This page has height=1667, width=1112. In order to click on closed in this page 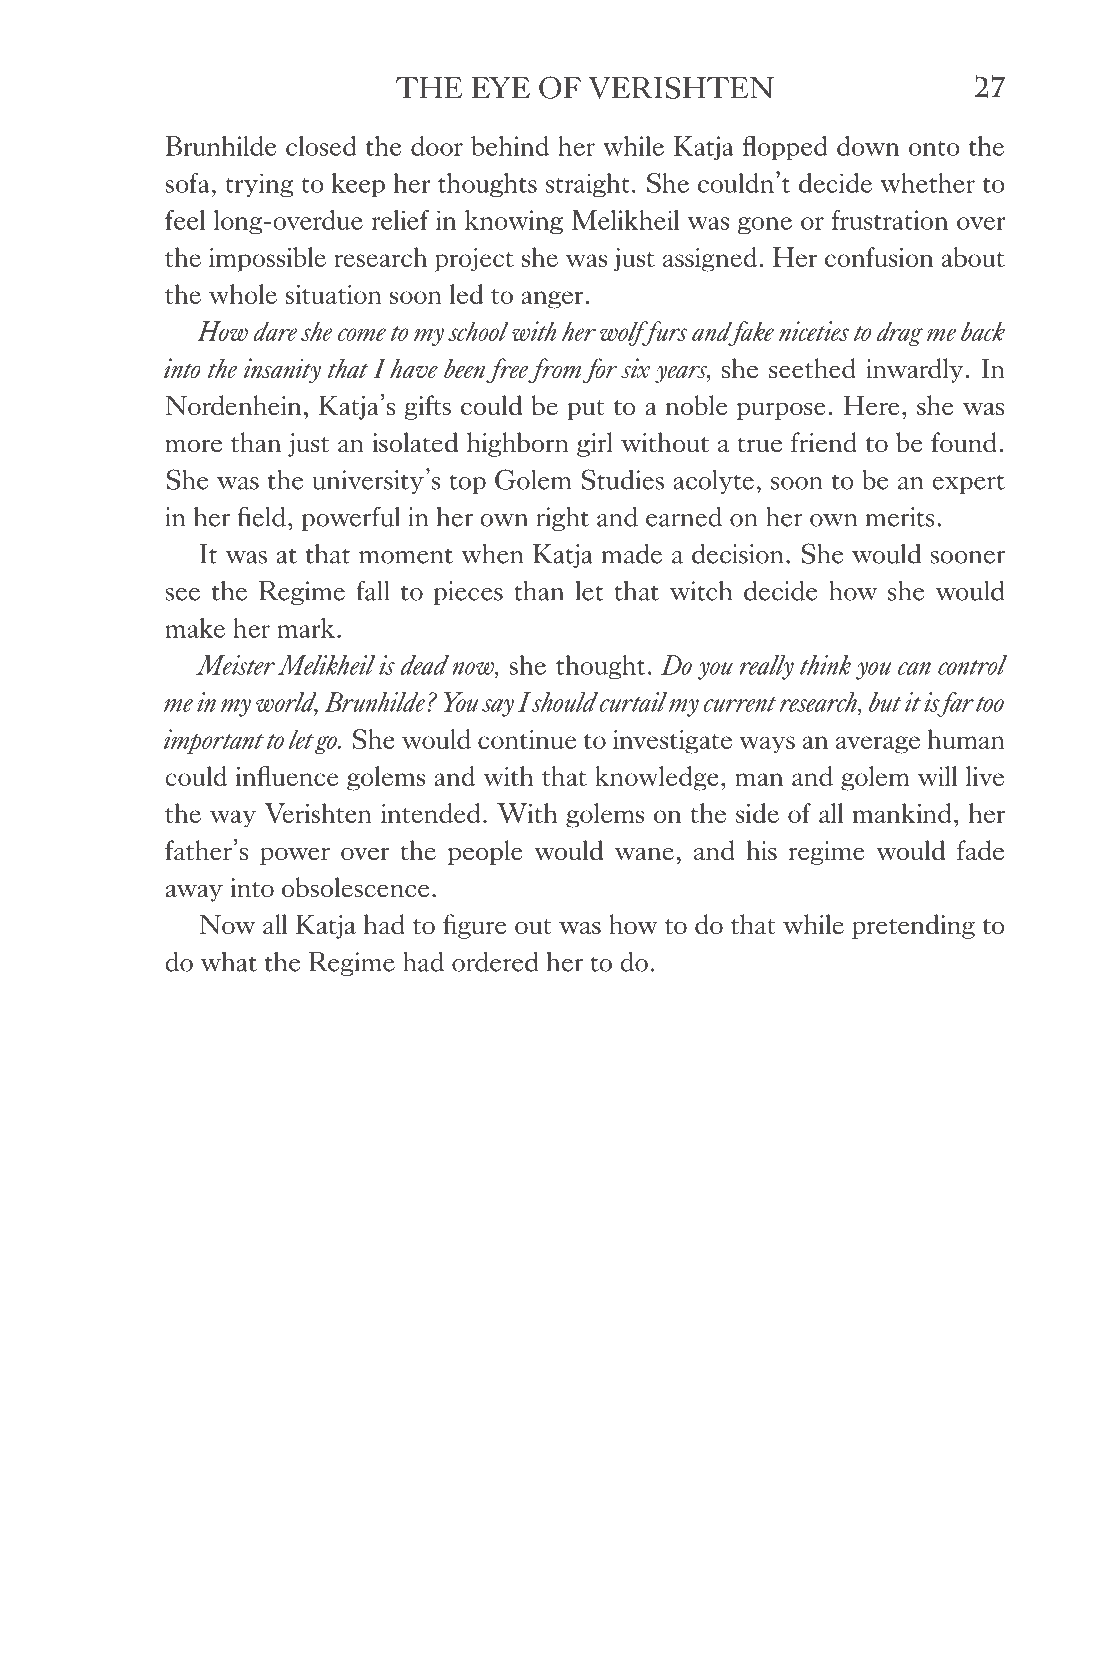, I will do `click(321, 146)`.
